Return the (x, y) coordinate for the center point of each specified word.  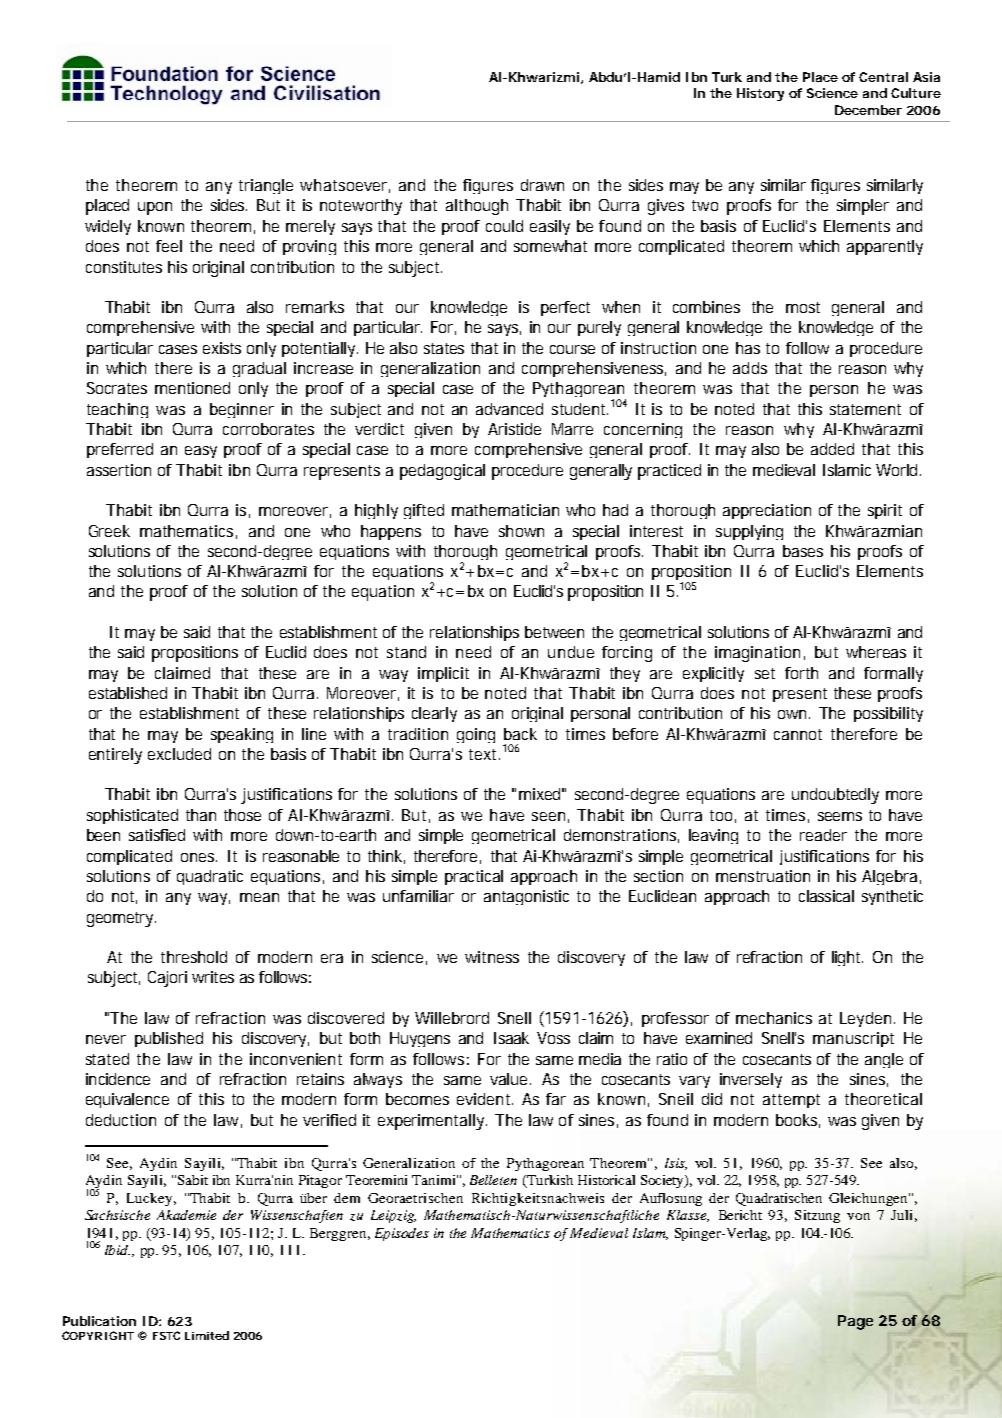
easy (201, 452)
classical (826, 896)
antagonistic (526, 897)
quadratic (210, 877)
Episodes (402, 1234)
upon (155, 208)
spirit (885, 511)
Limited (207, 1335)
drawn (542, 185)
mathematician (505, 510)
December (868, 110)
